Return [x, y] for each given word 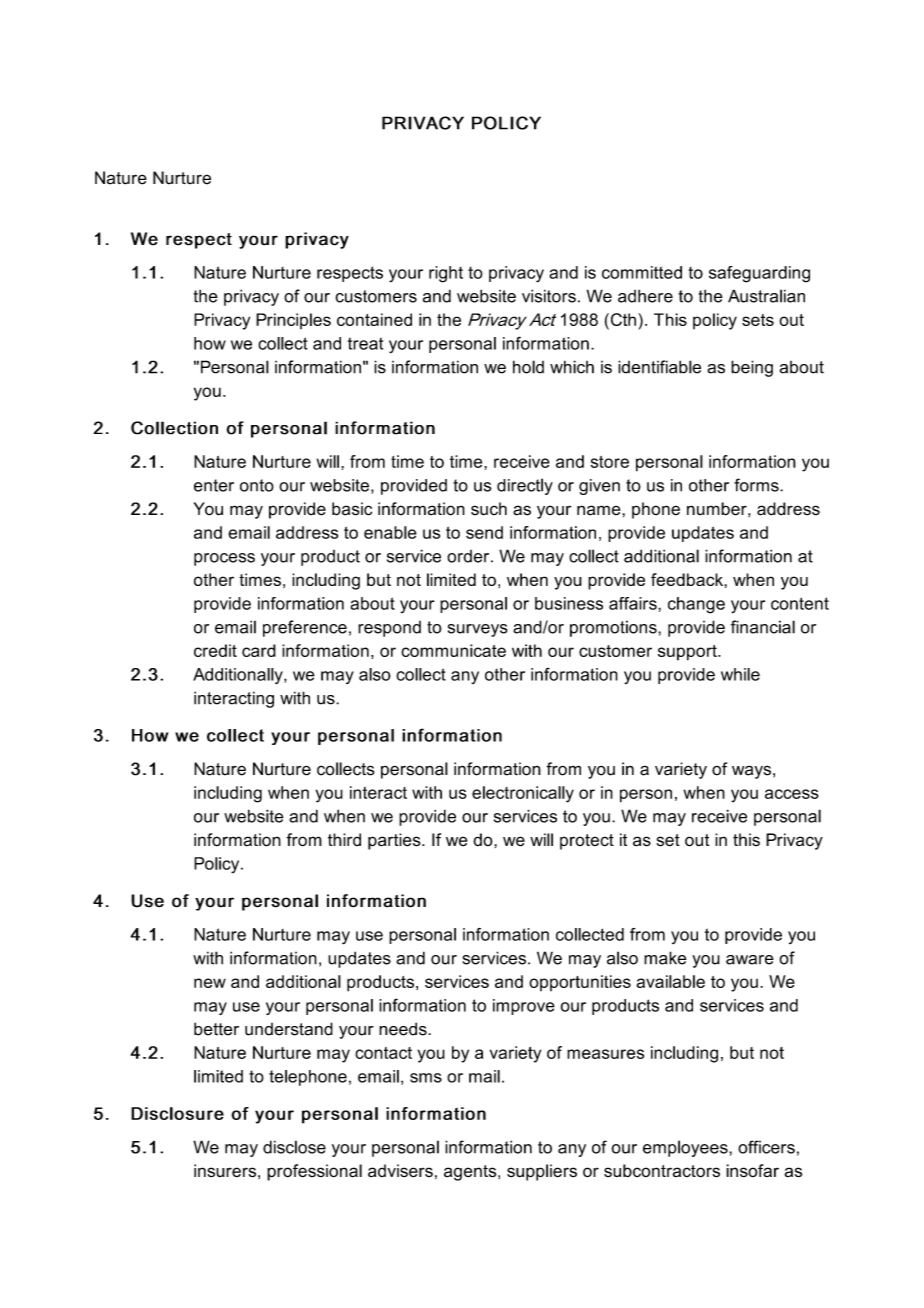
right [446, 274]
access [792, 794]
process [224, 559]
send [484, 532]
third [344, 839]
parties [395, 841]
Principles [293, 321]
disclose [294, 1147]
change [696, 605]
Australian [766, 296]
